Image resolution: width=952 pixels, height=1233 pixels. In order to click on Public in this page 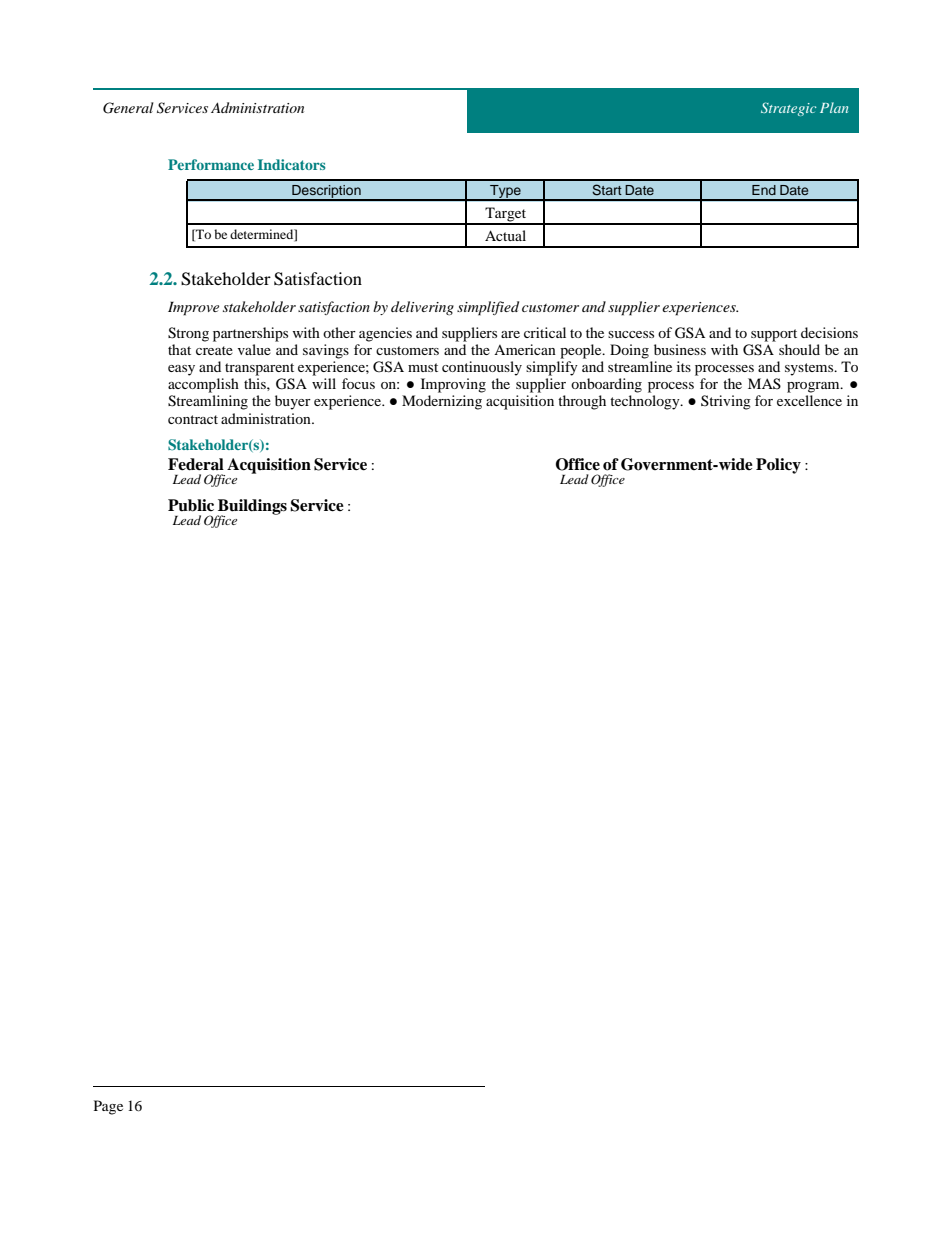, I will do `click(191, 505)`.
